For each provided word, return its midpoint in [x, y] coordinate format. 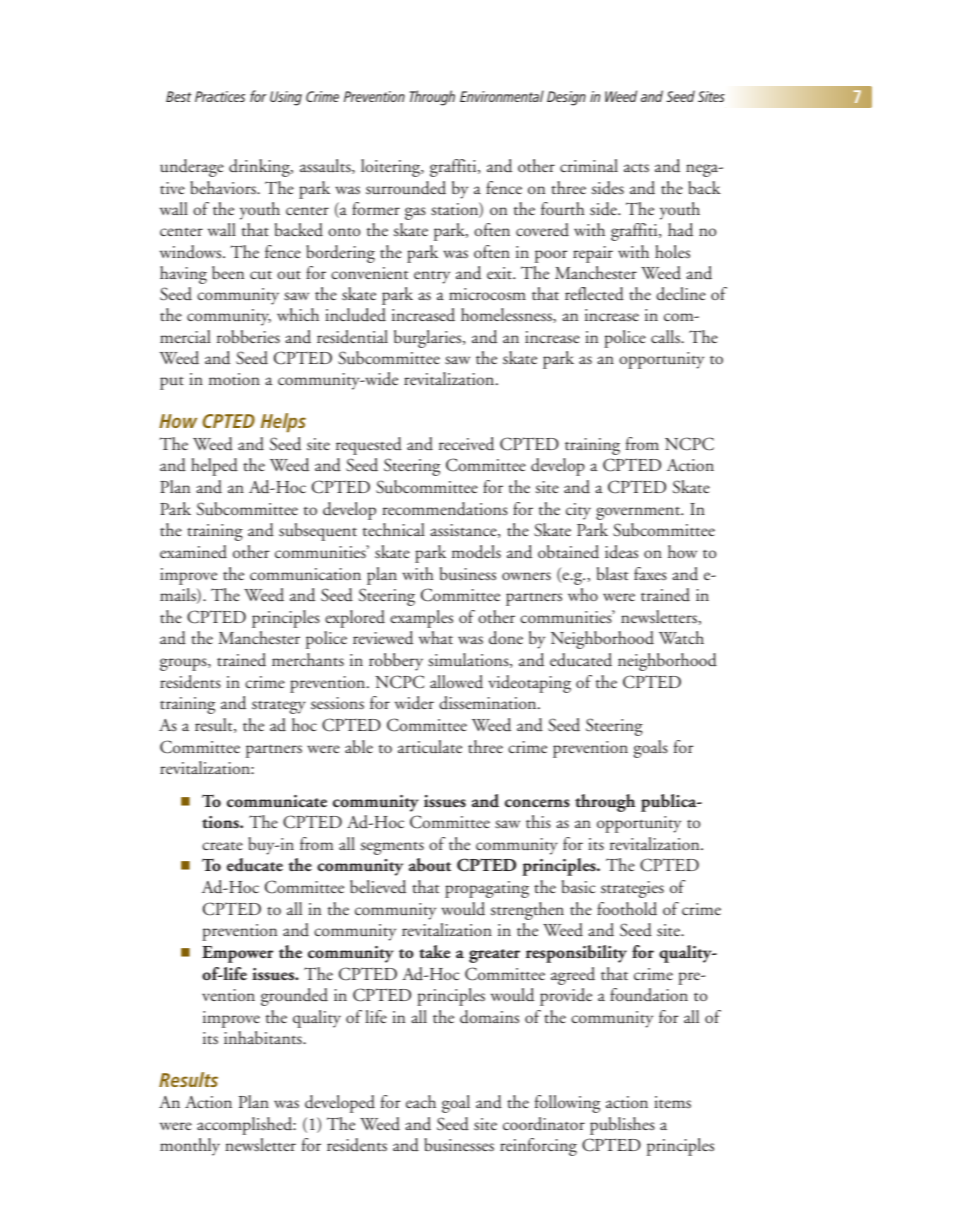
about [430, 864]
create [222, 845]
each [421, 1101]
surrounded [406, 188]
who [583, 594]
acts [636, 167]
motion [234, 379]
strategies [632, 889]
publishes [622, 1126]
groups [184, 664]
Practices [220, 96]
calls [666, 336]
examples [421, 619]
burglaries [429, 339]
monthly [190, 1147]
